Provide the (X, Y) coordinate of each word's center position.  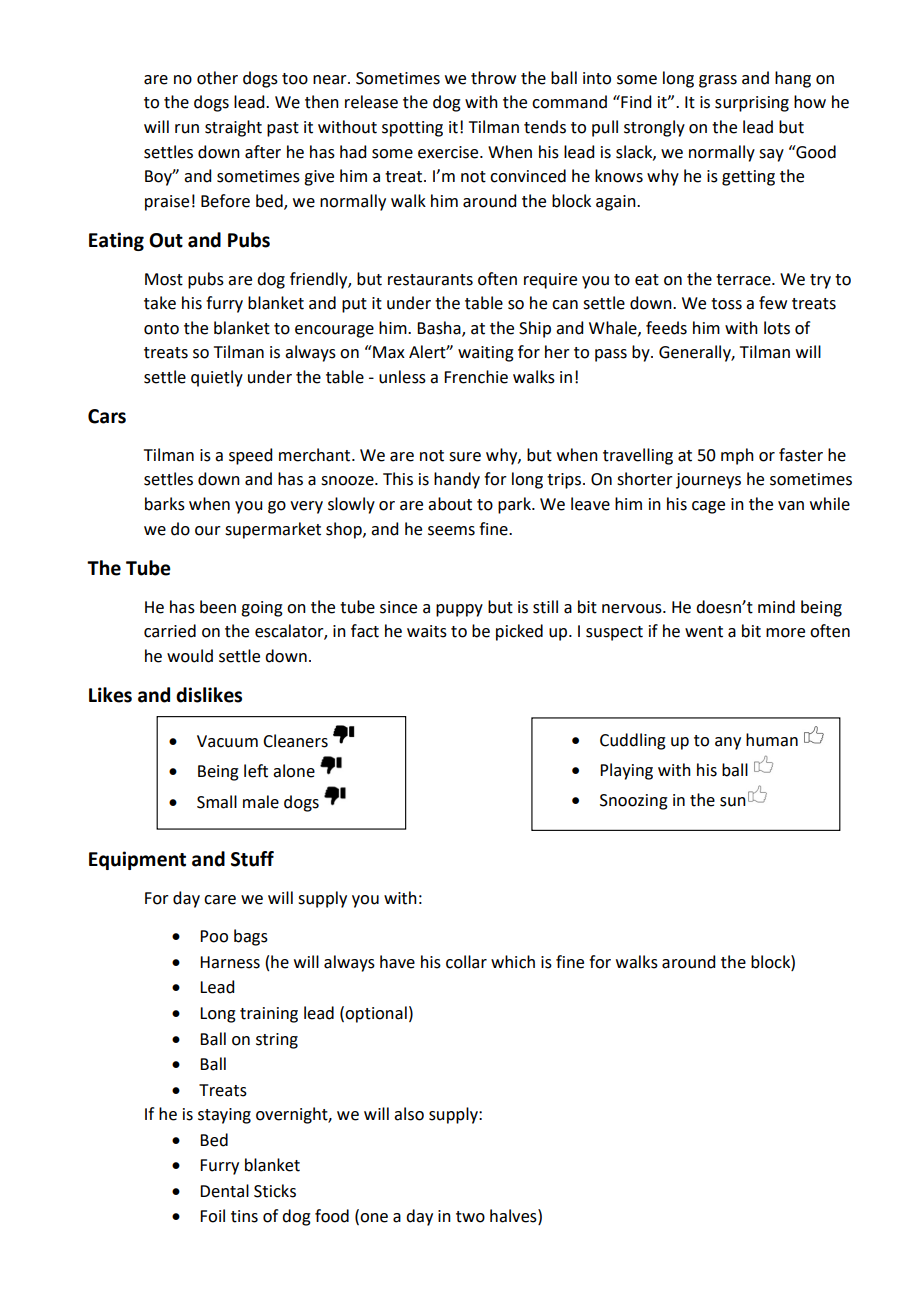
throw (493, 78)
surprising (752, 104)
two (470, 1217)
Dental (224, 1191)
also (409, 1114)
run (187, 129)
